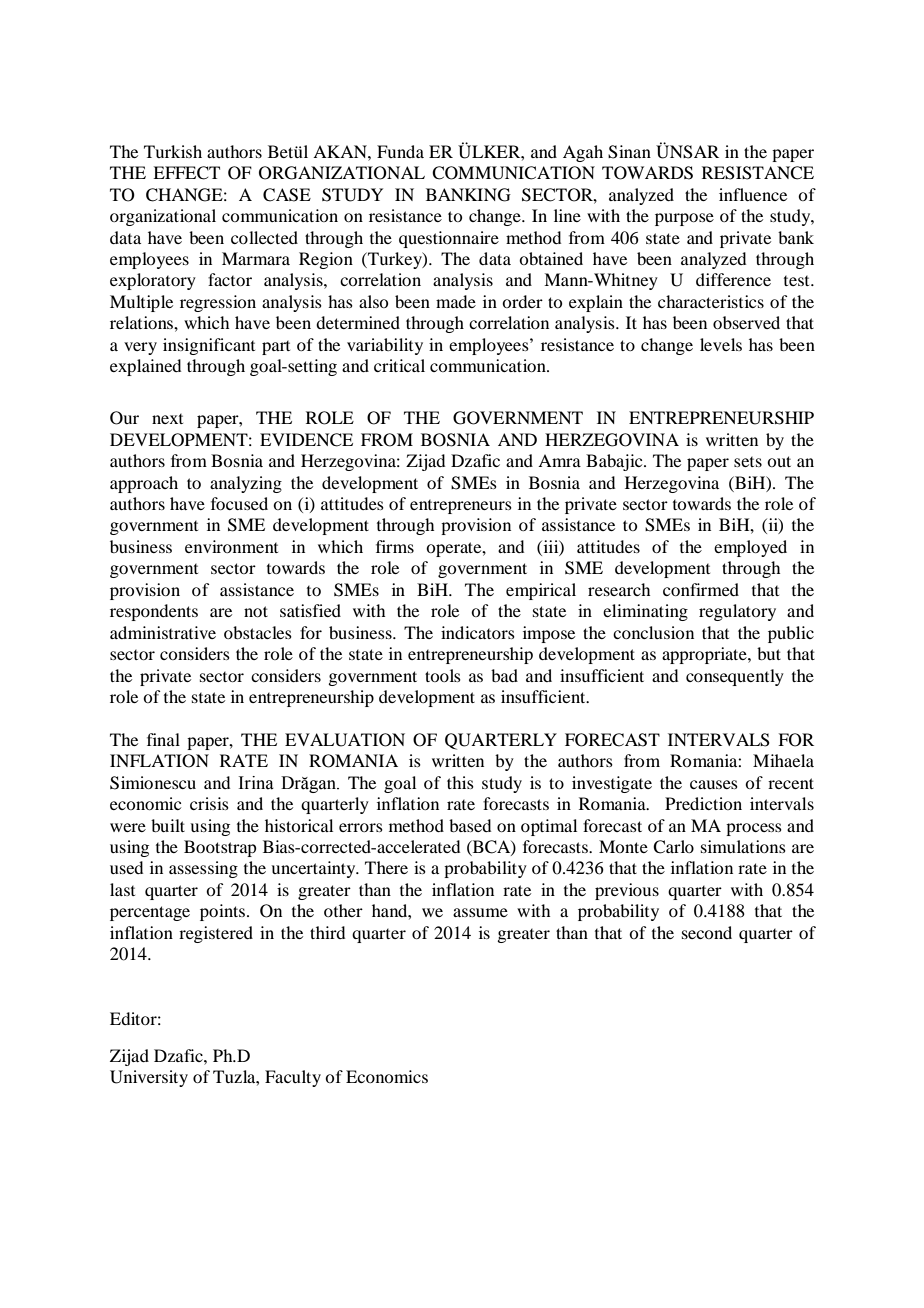  Describe the element at coordinates (149, 1078) in the screenshot. I see `University` at that location.
